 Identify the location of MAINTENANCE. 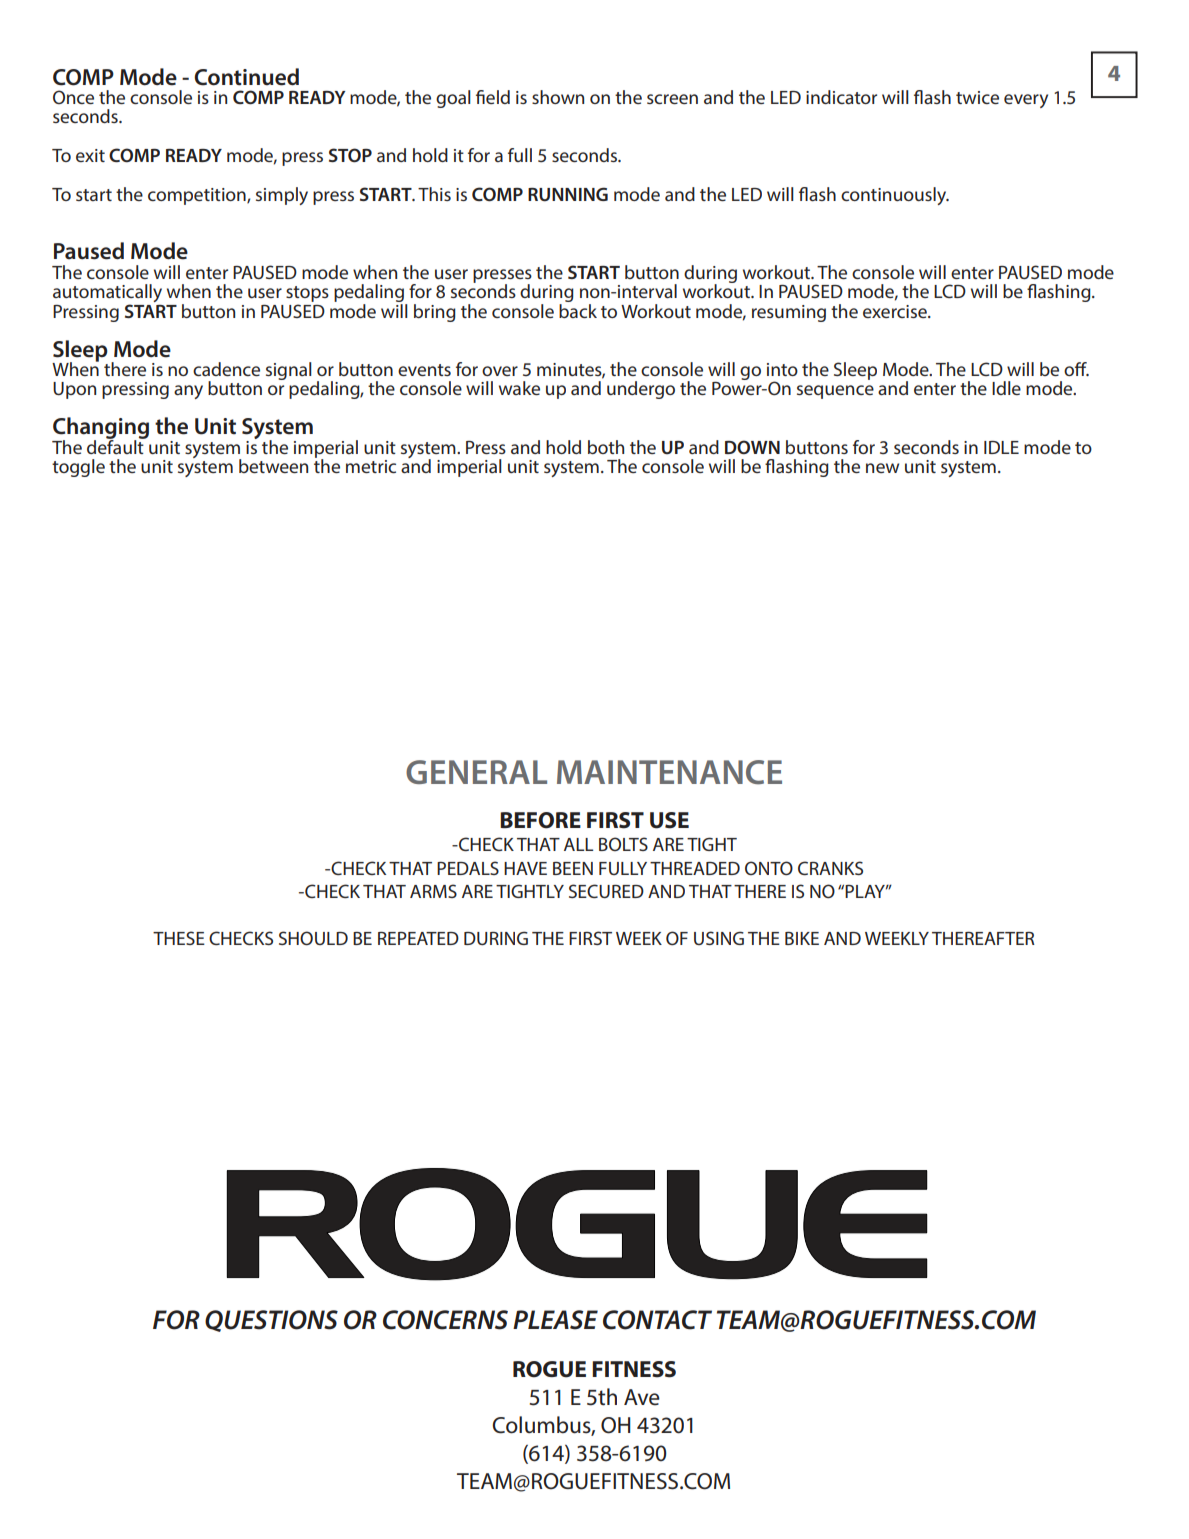
(669, 772).
